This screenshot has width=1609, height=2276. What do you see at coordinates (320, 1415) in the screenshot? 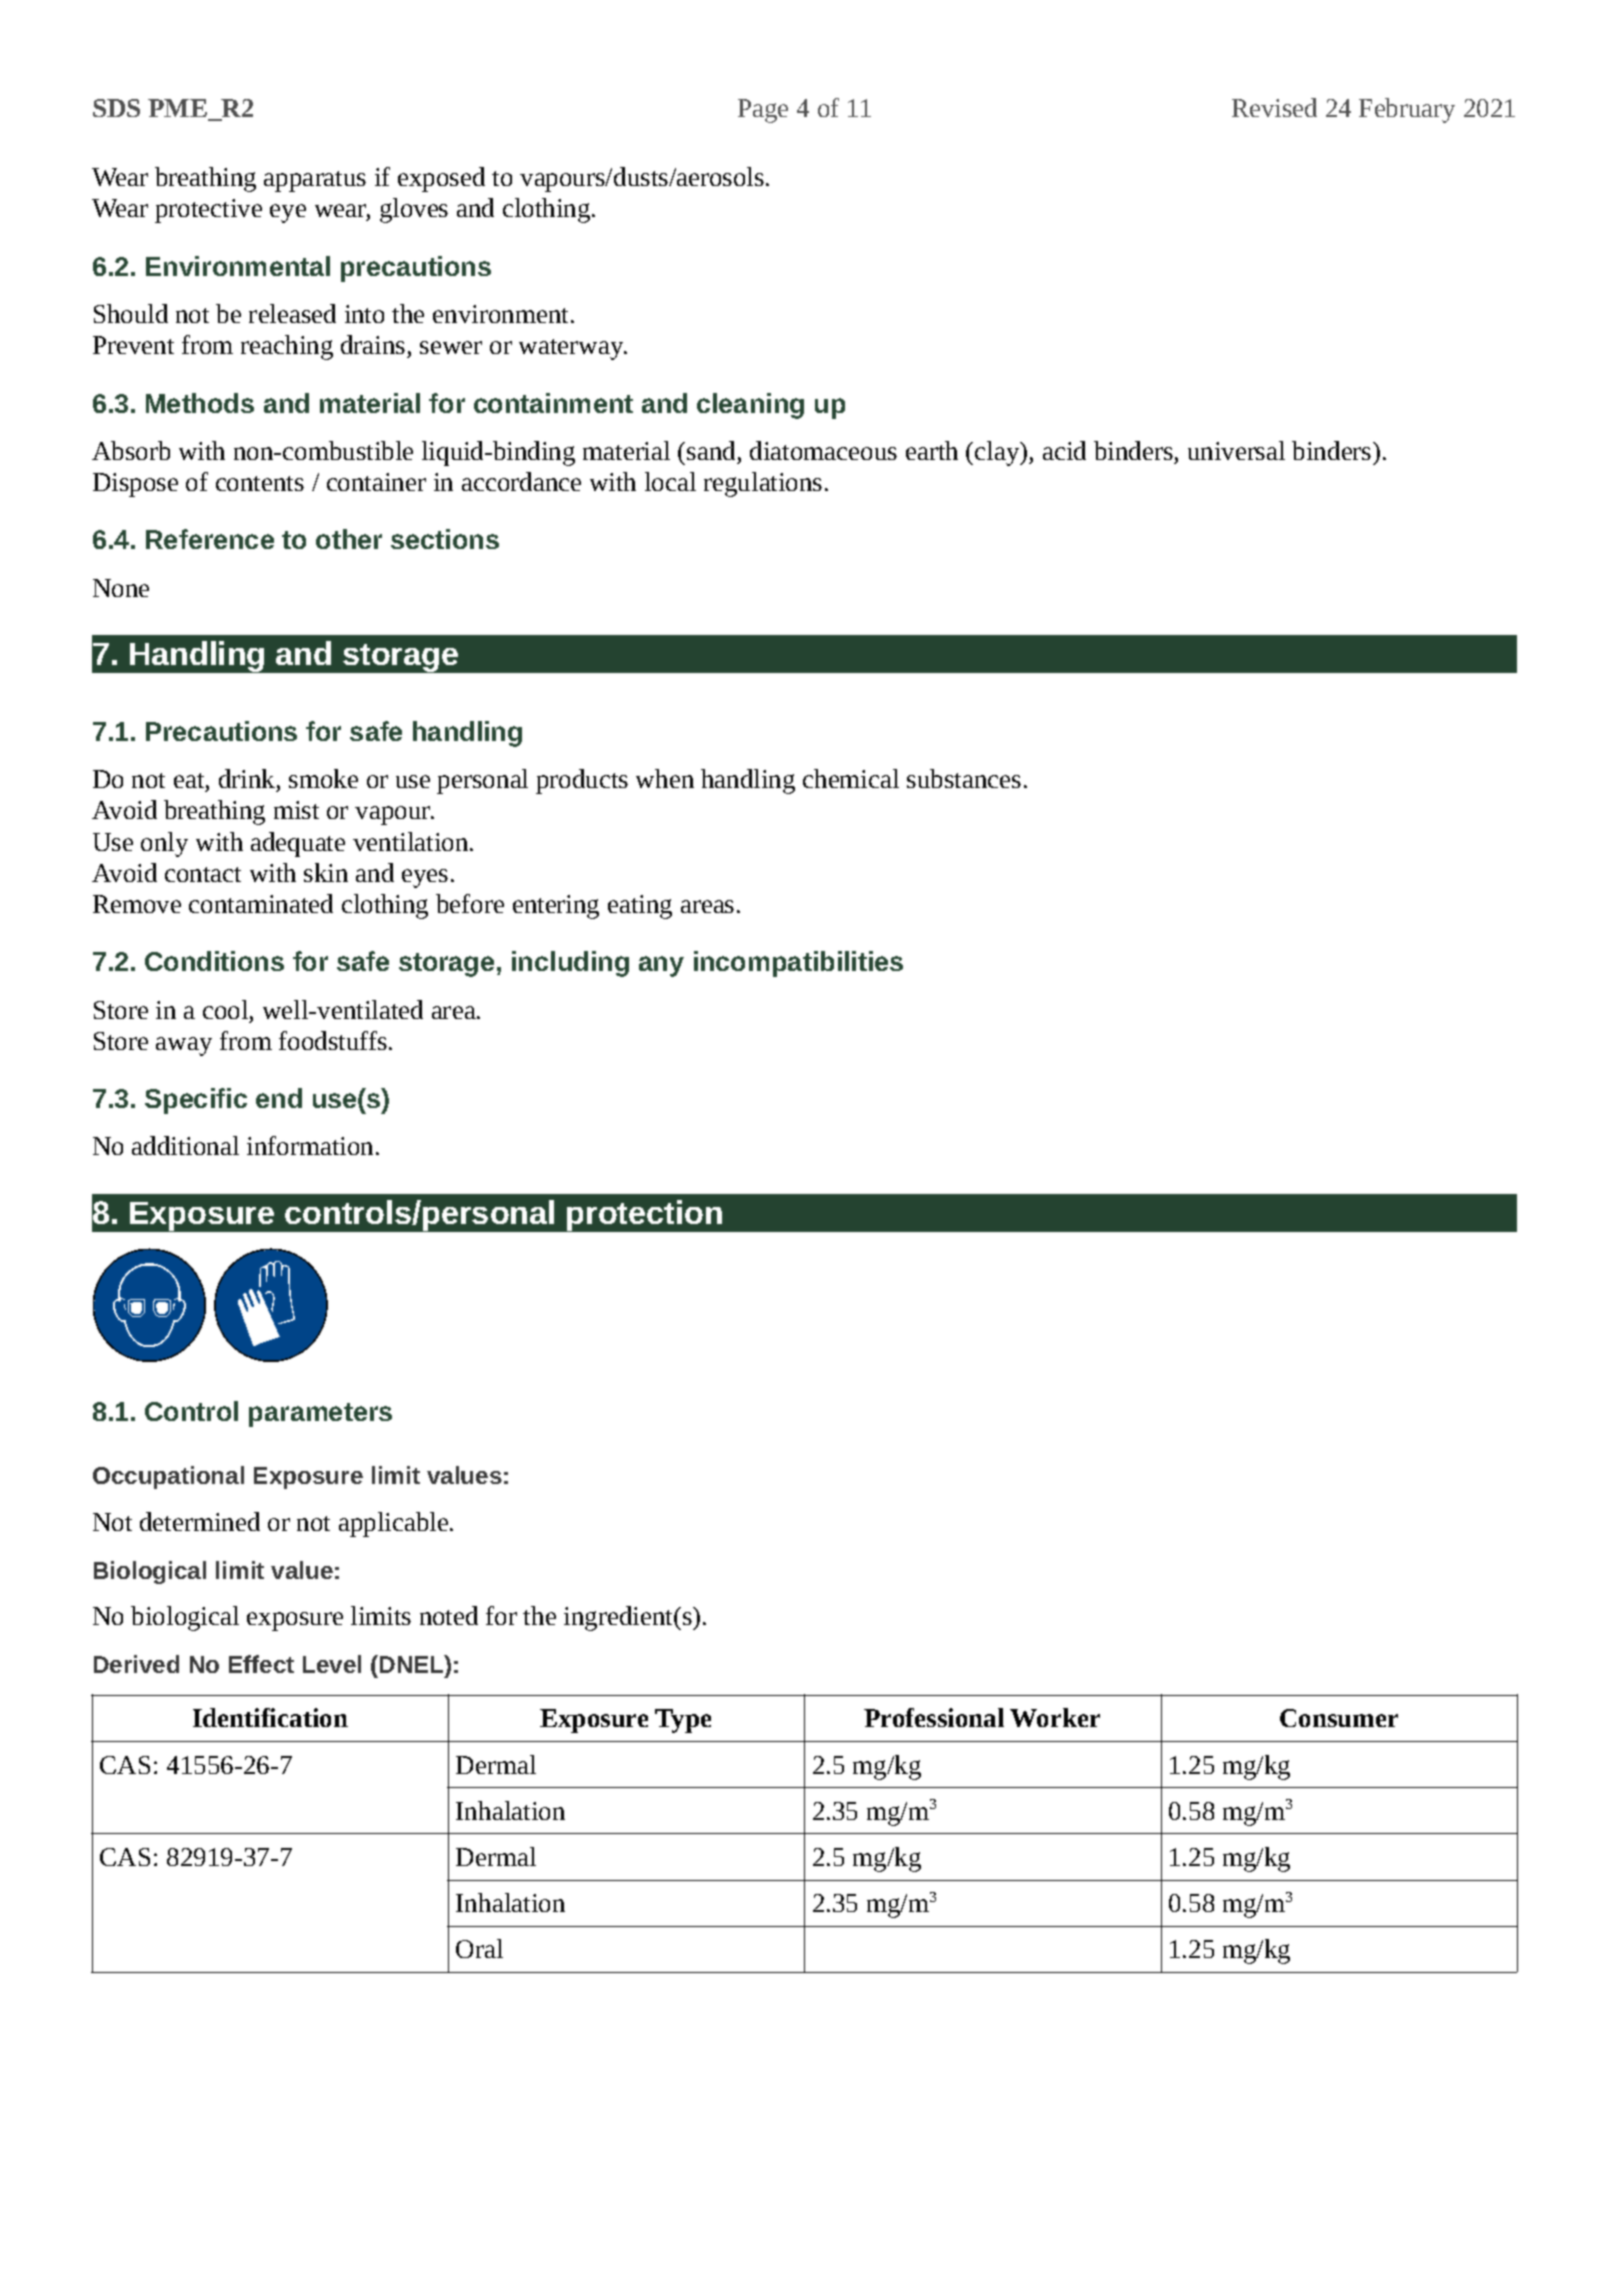
I see `parameters` at bounding box center [320, 1415].
